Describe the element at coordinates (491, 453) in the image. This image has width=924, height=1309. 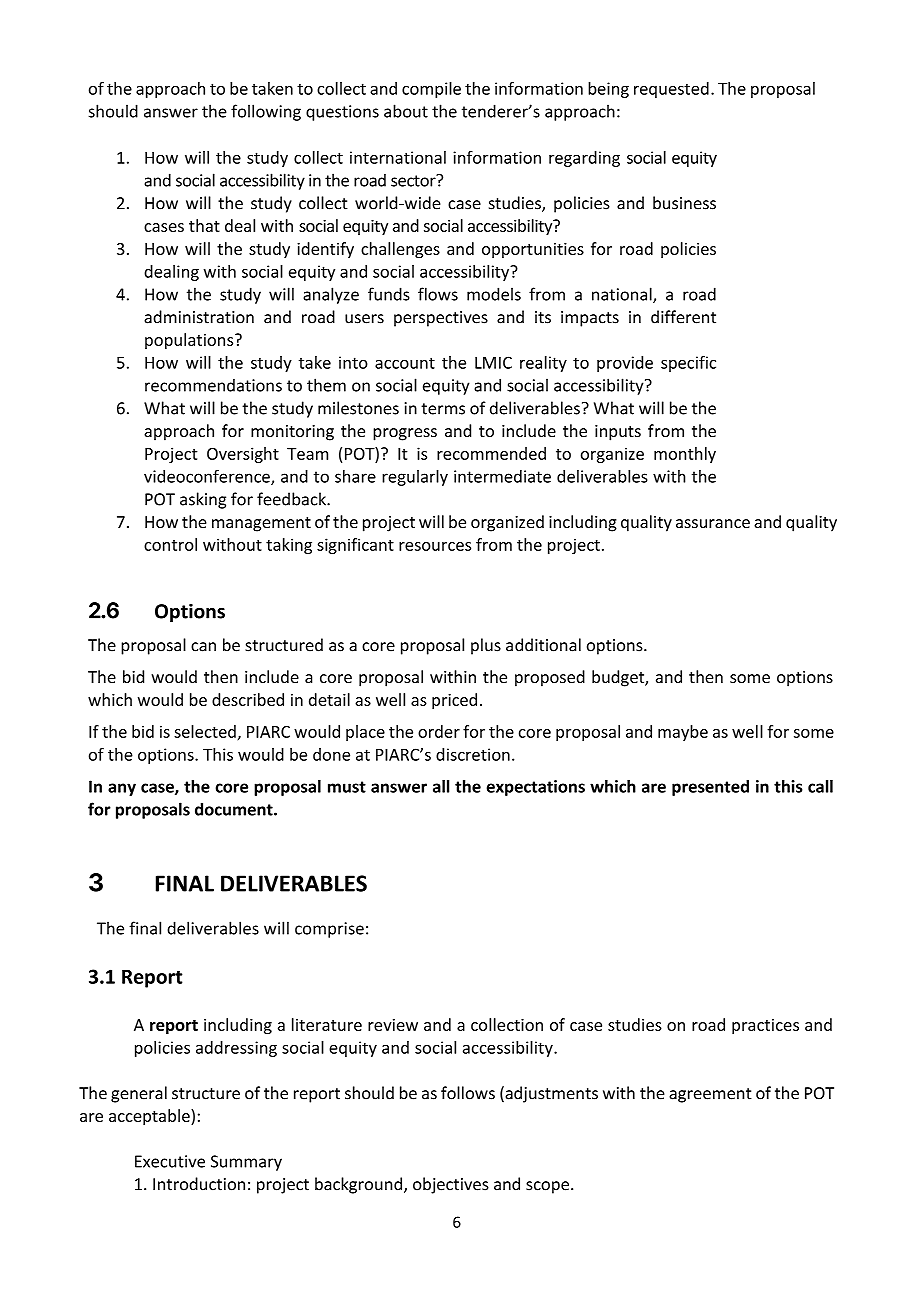
I see `recommended` at that location.
